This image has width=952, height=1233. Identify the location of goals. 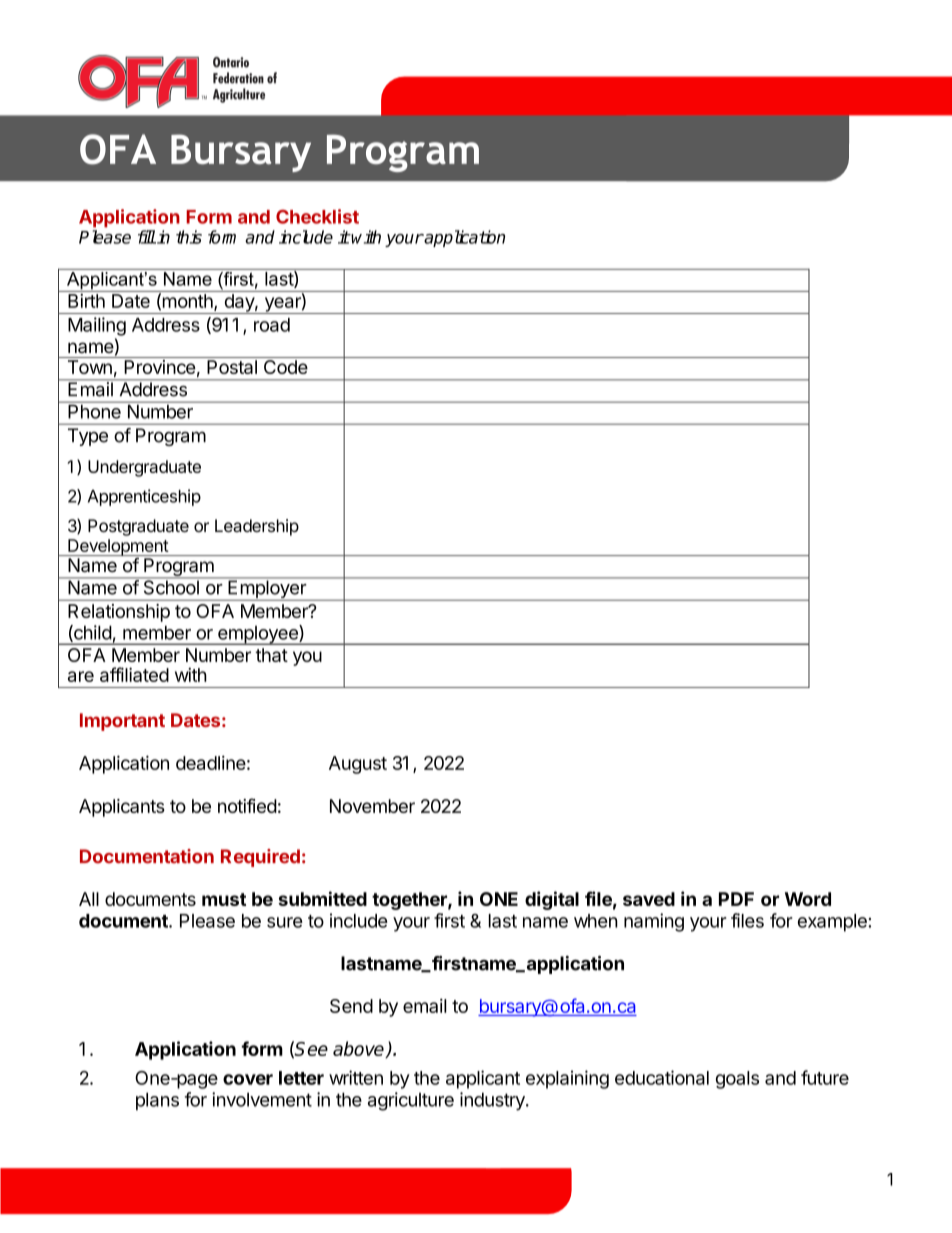
(737, 1080).
